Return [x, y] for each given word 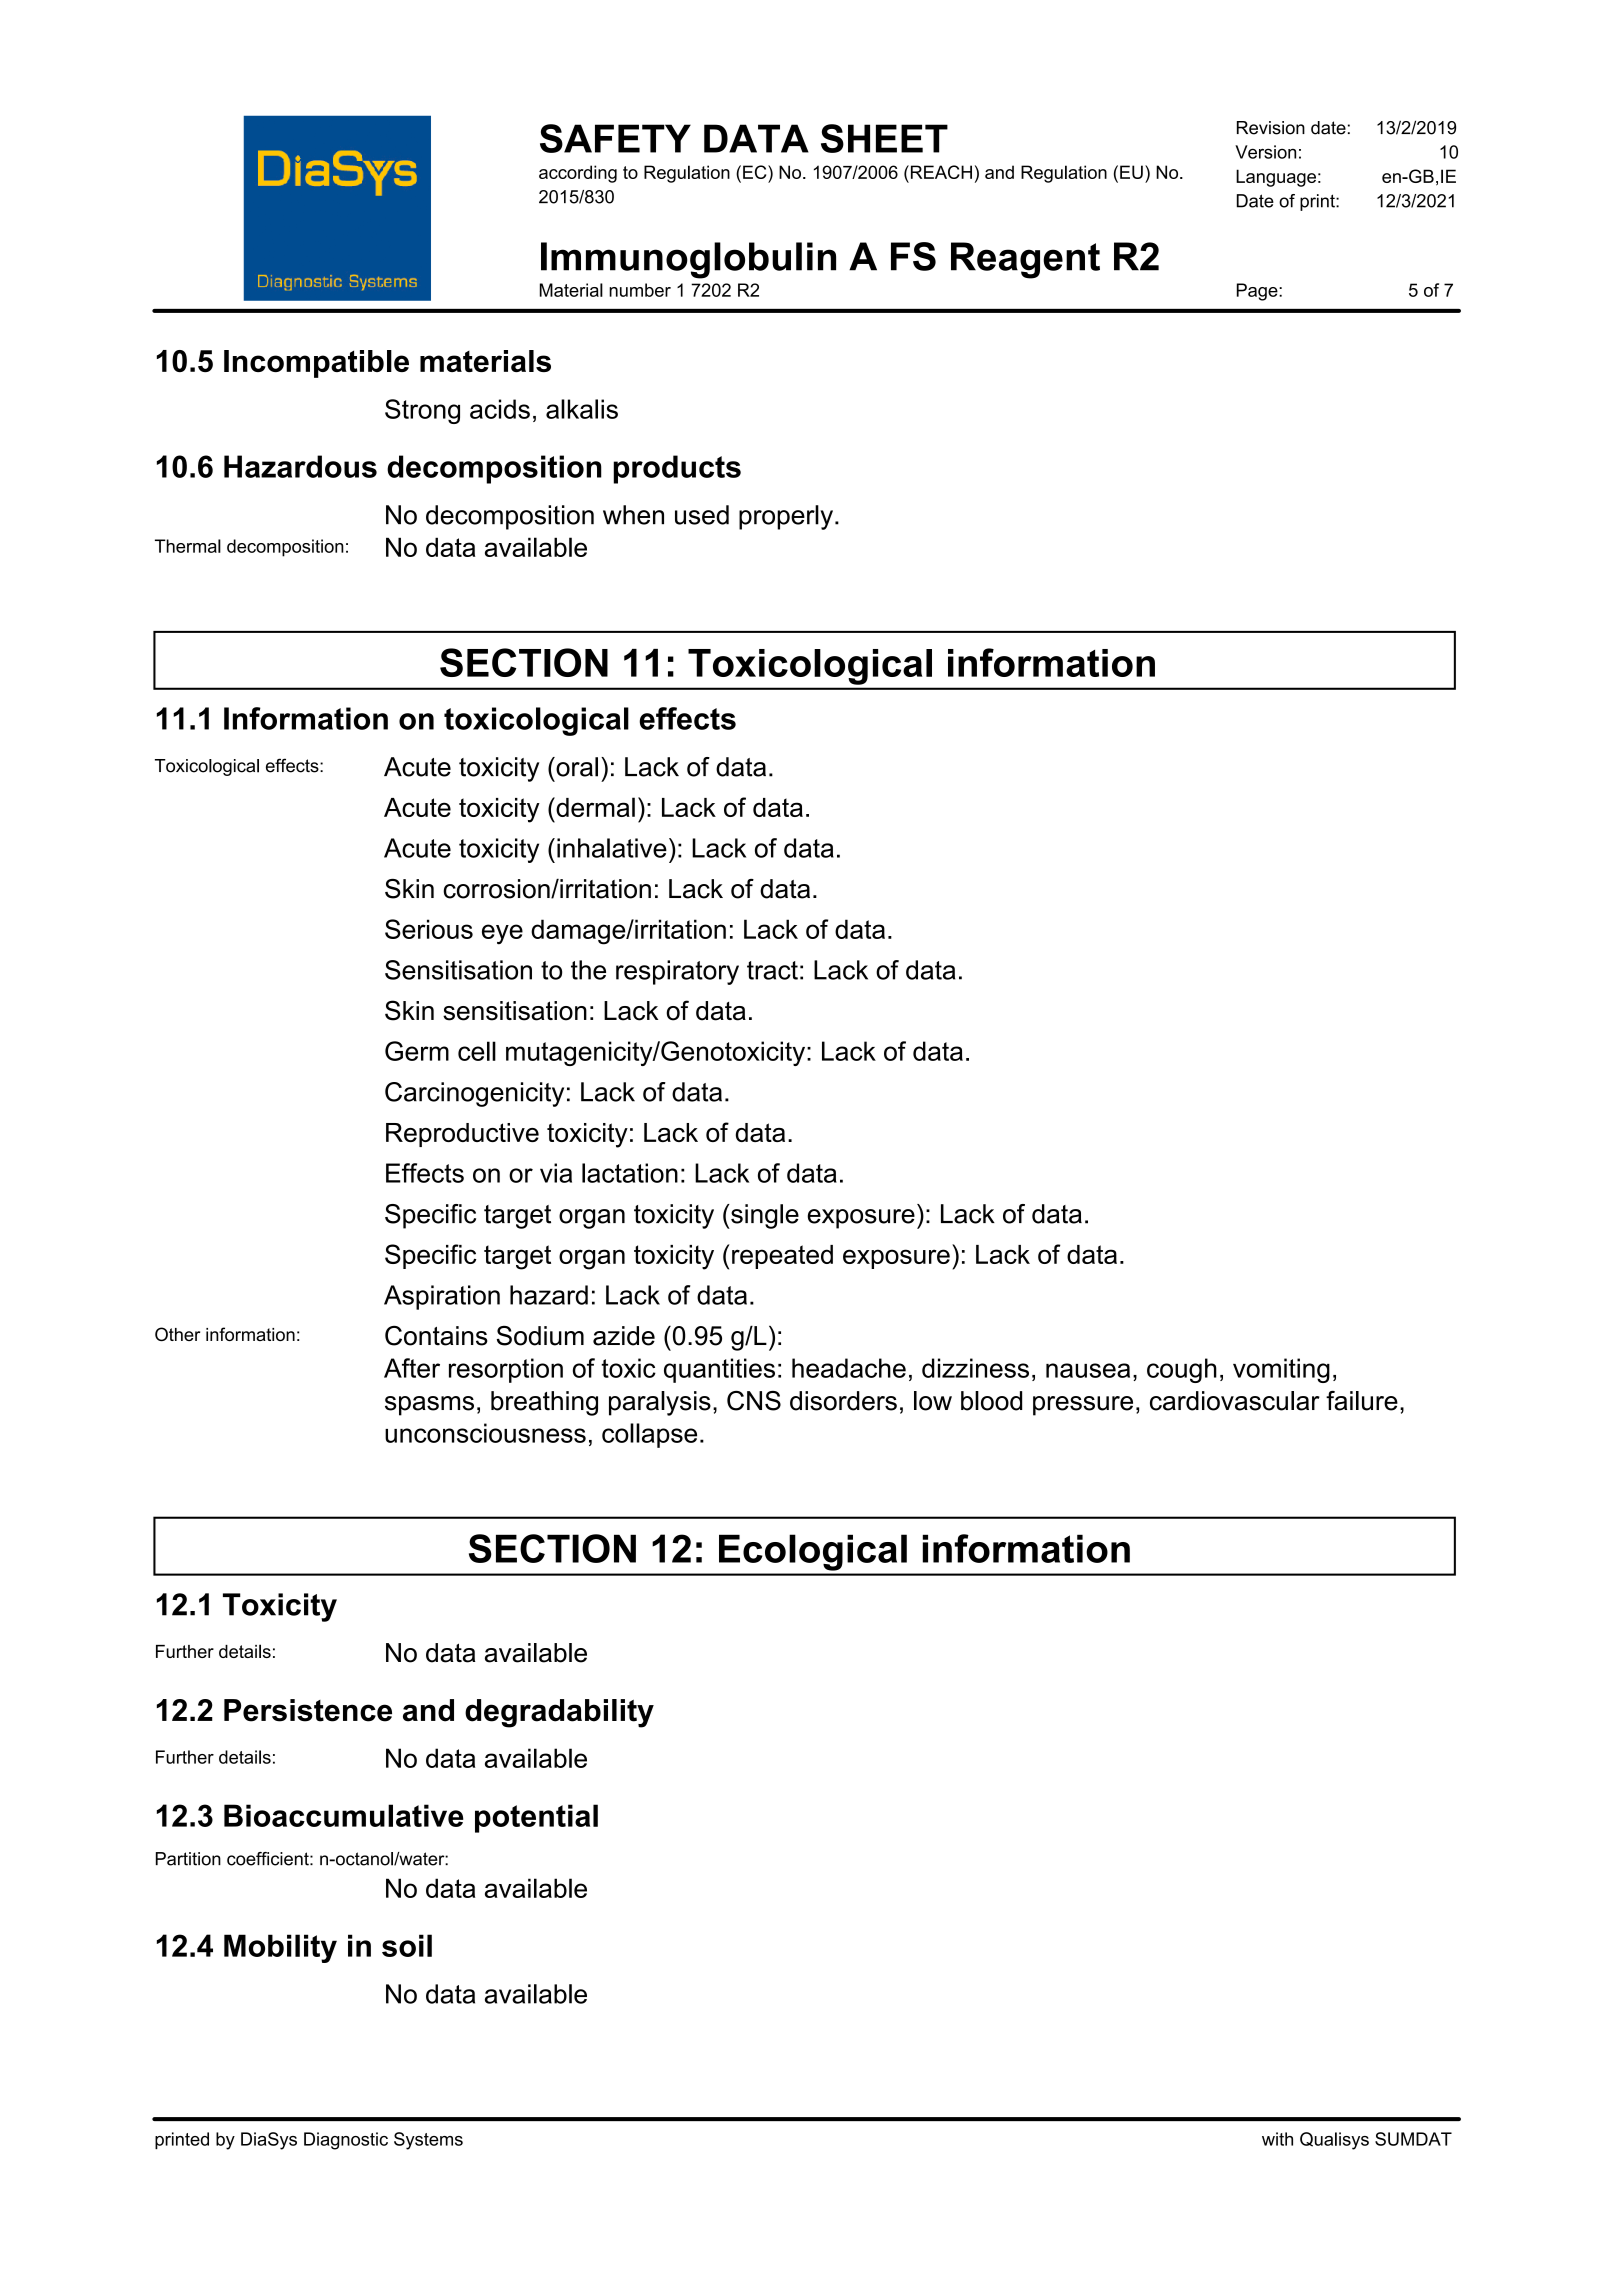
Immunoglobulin [688, 260]
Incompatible [316, 364]
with [1277, 2139]
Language [1276, 178]
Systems [428, 2141]
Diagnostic [346, 2141]
